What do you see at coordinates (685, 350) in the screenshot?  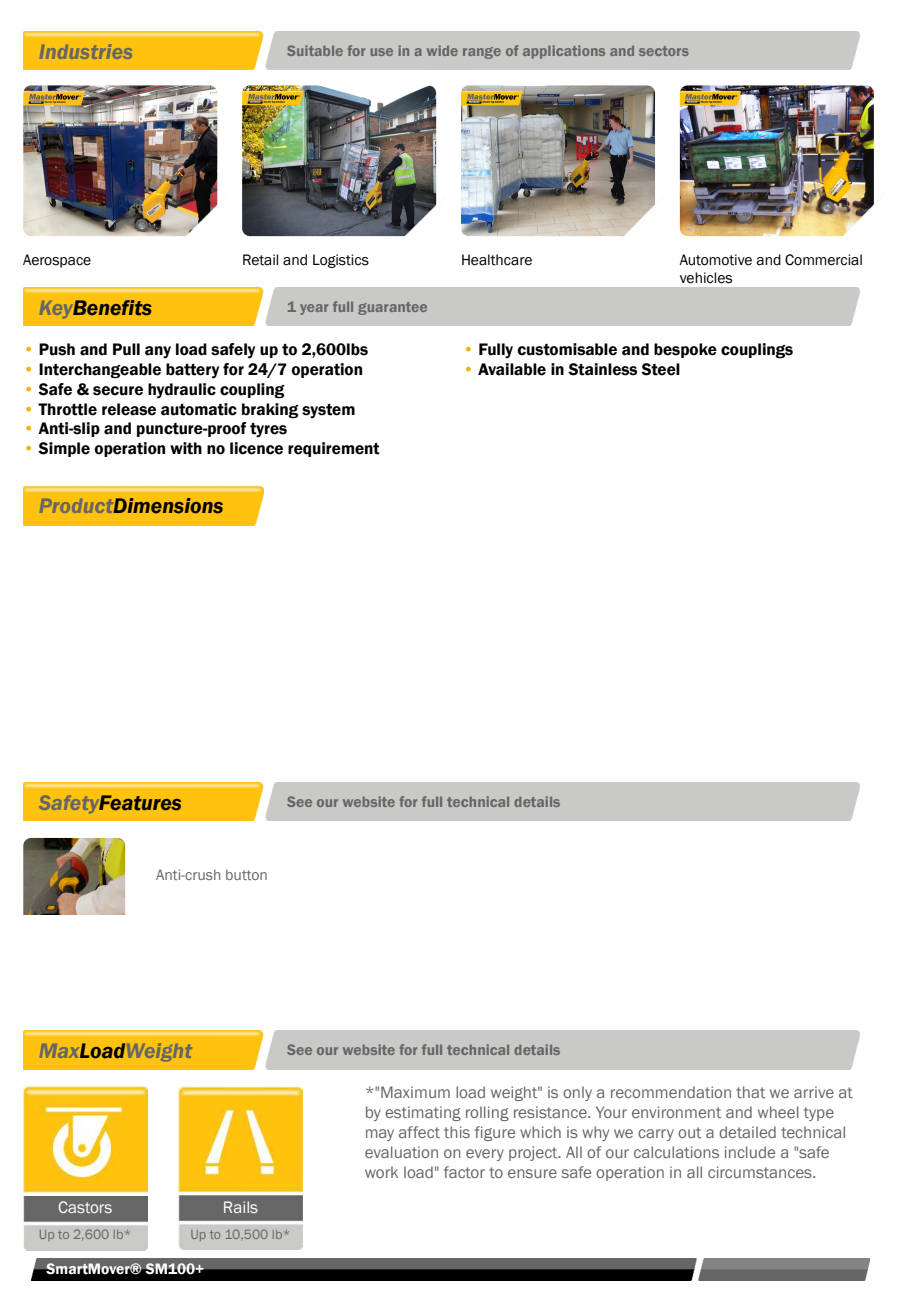 I see `bespoke` at bounding box center [685, 350].
